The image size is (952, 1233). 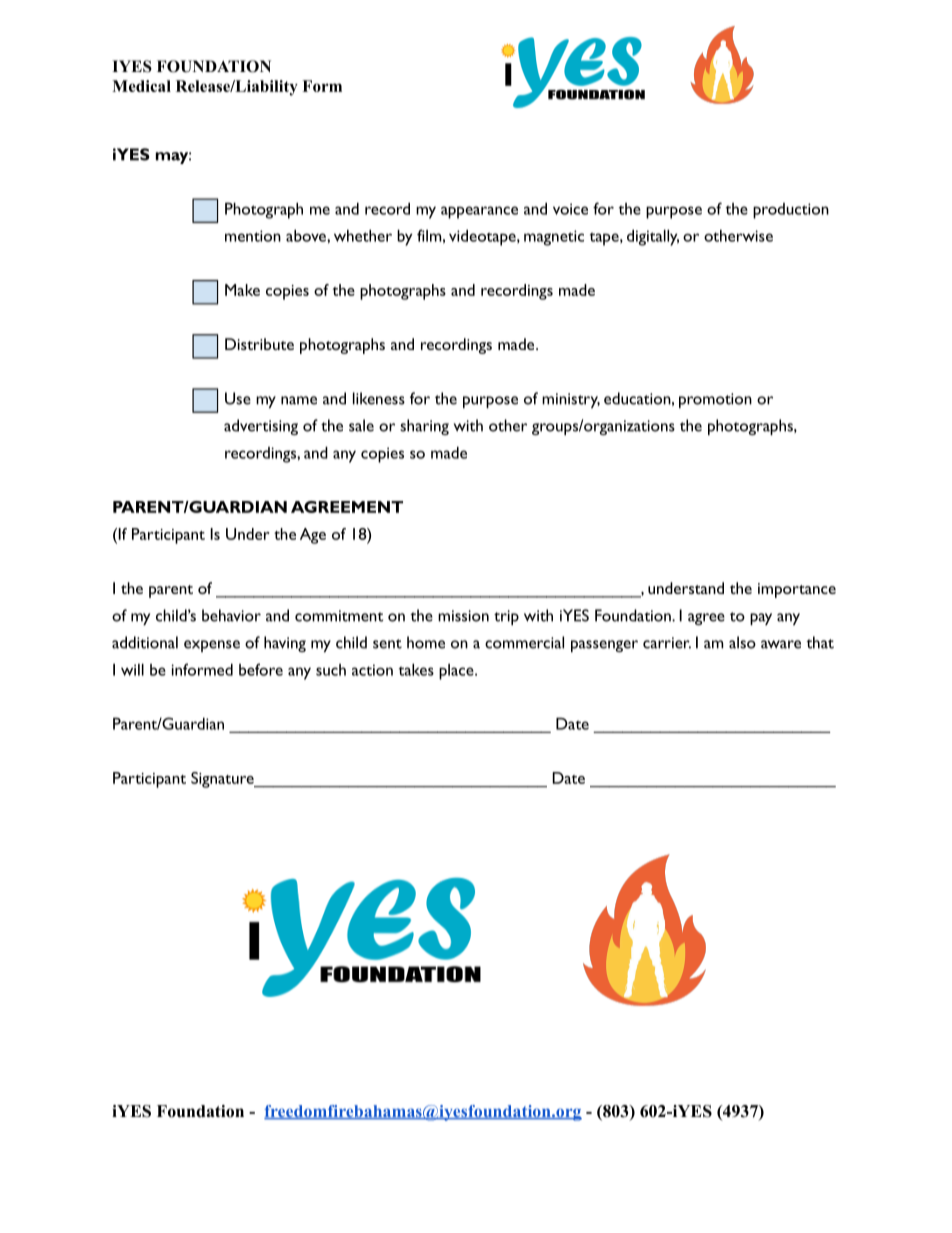 What do you see at coordinates (457, 672) in the screenshot?
I see `place` at bounding box center [457, 672].
